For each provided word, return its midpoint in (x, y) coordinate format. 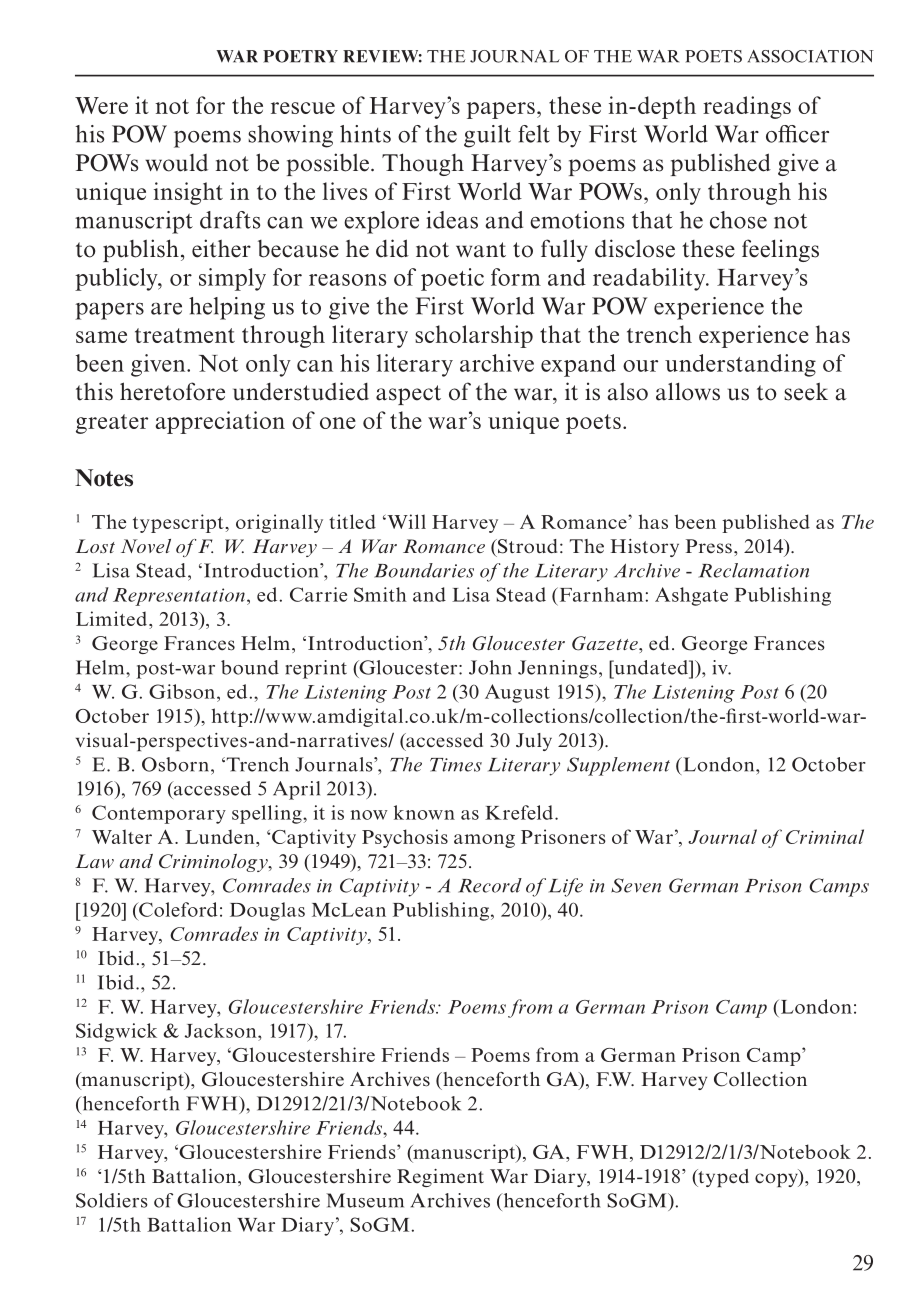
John (490, 667)
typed (722, 1178)
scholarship (474, 336)
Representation (179, 597)
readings (747, 107)
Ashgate (691, 596)
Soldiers (112, 1200)
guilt (487, 136)
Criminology (214, 863)
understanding (740, 365)
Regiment (440, 1178)
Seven (636, 885)
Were (101, 105)
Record (490, 885)
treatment (185, 335)
